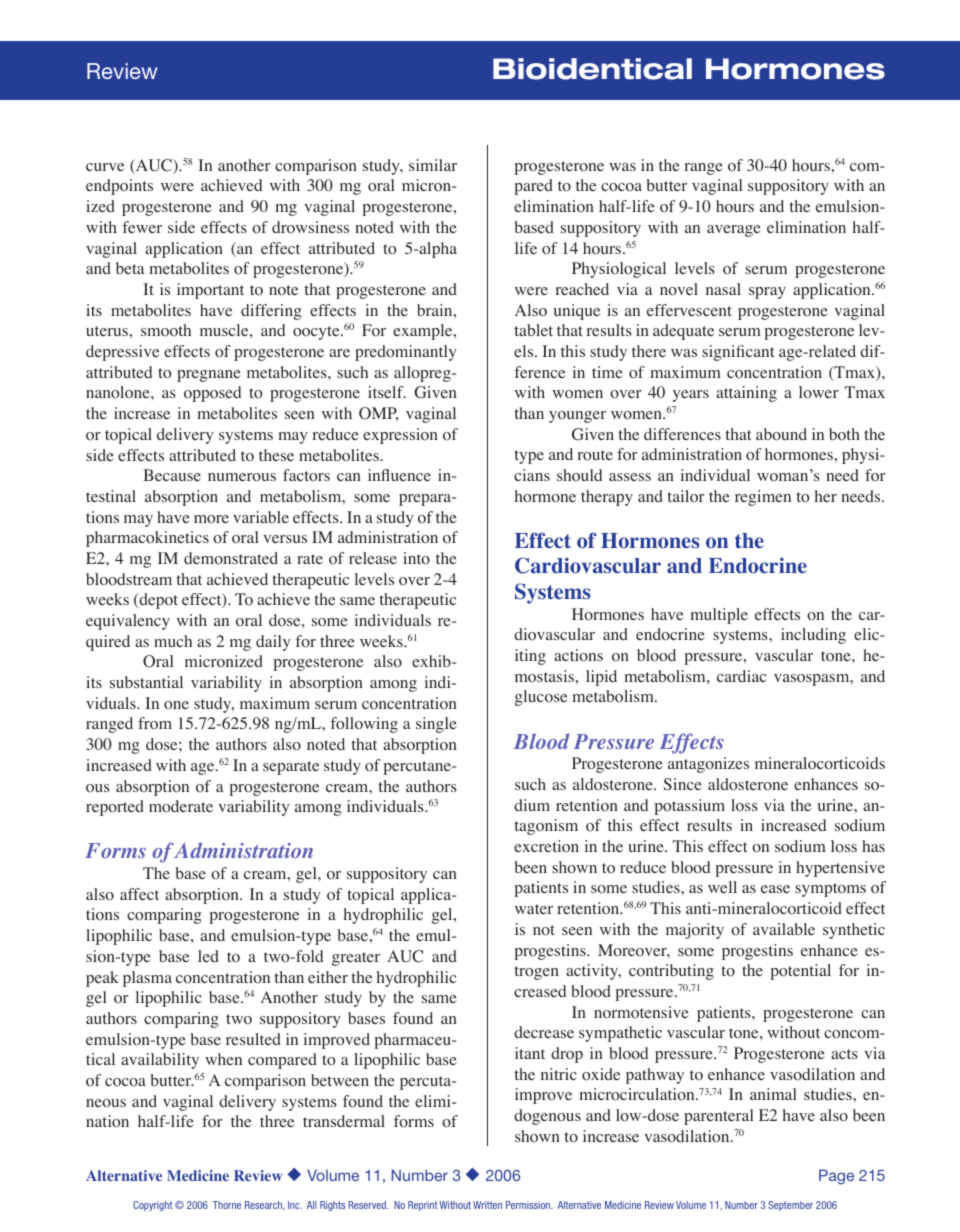  Describe the element at coordinates (142, 227) in the screenshot. I see `fewer` at that location.
